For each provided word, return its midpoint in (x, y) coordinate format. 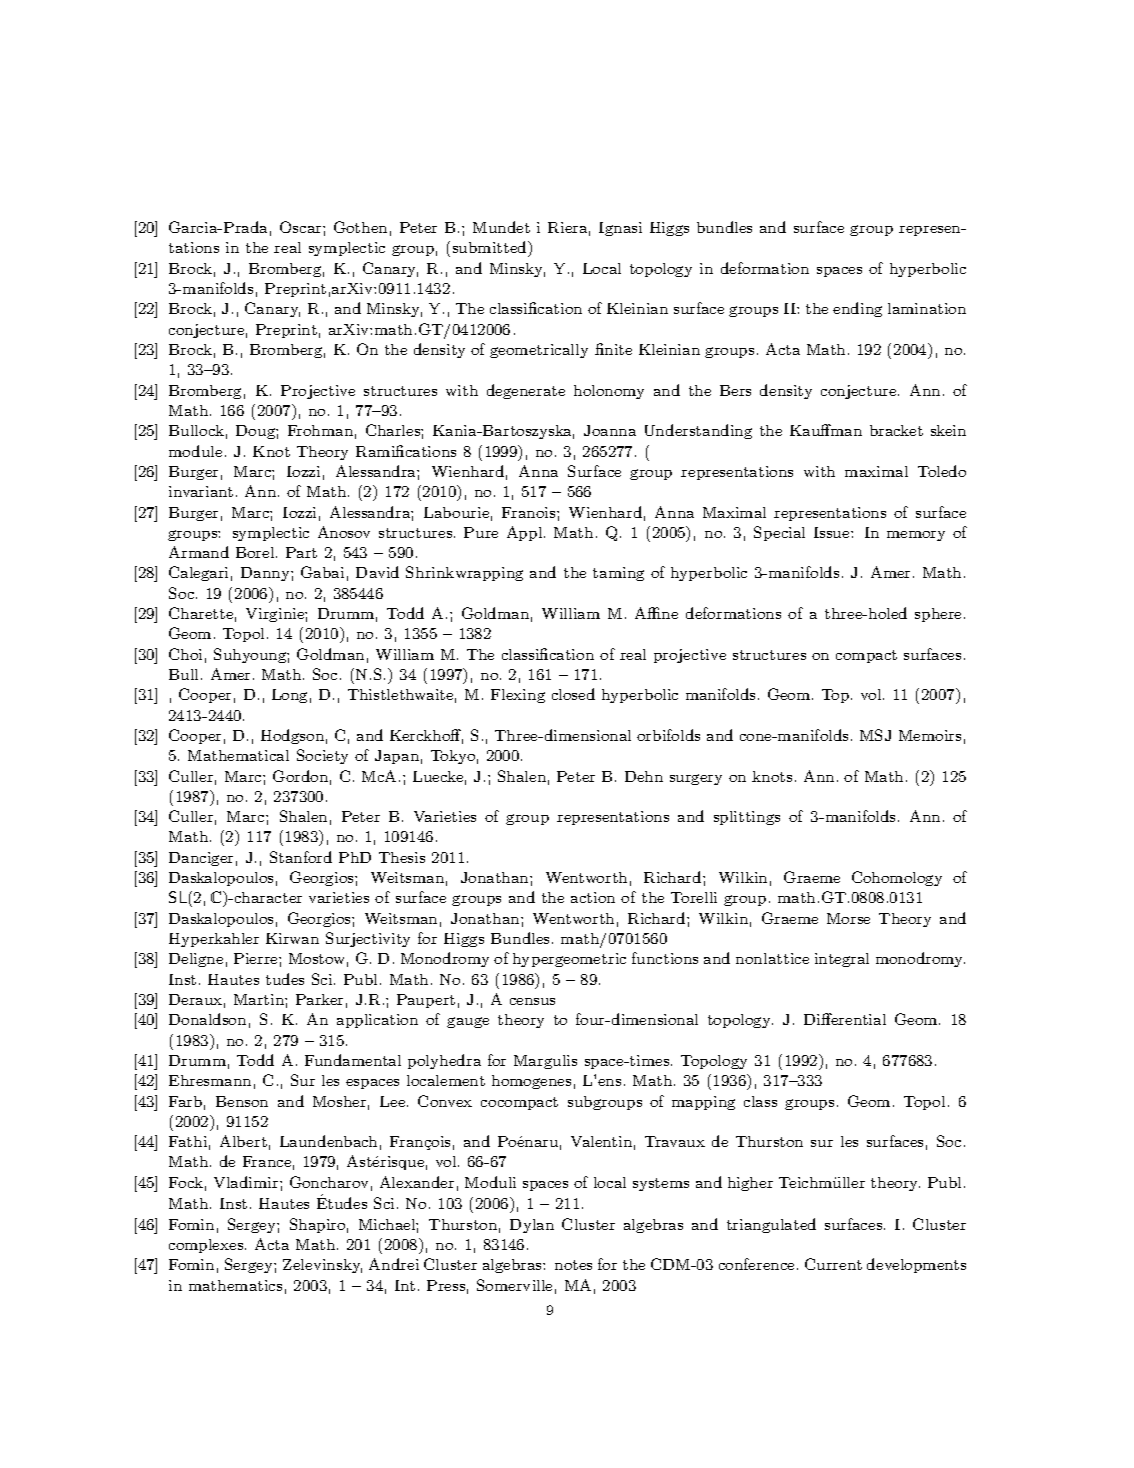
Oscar (302, 227)
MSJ (875, 735)
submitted (491, 247)
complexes (207, 1246)
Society (322, 756)
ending (857, 309)
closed (573, 694)
